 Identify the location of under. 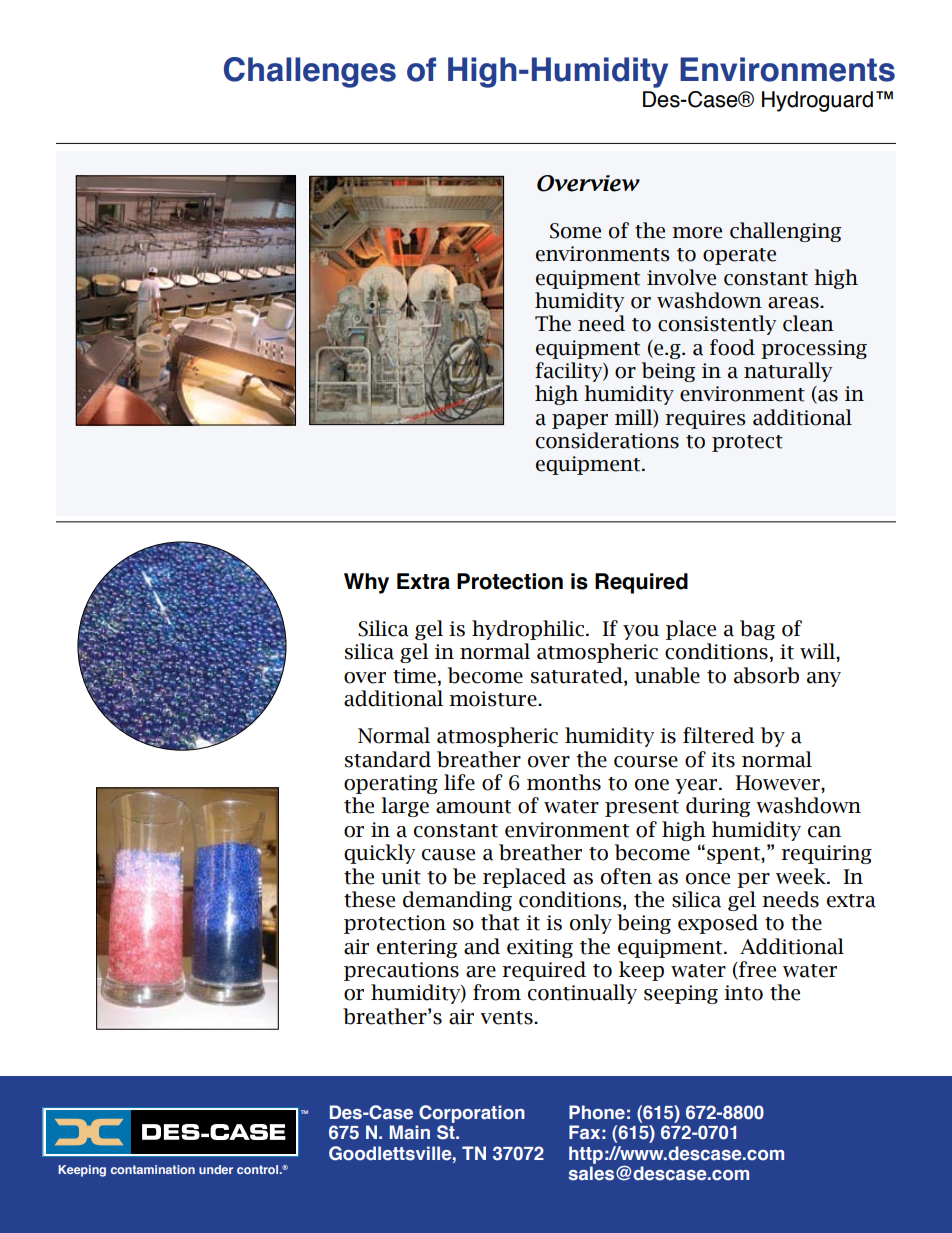
(216, 1169).
